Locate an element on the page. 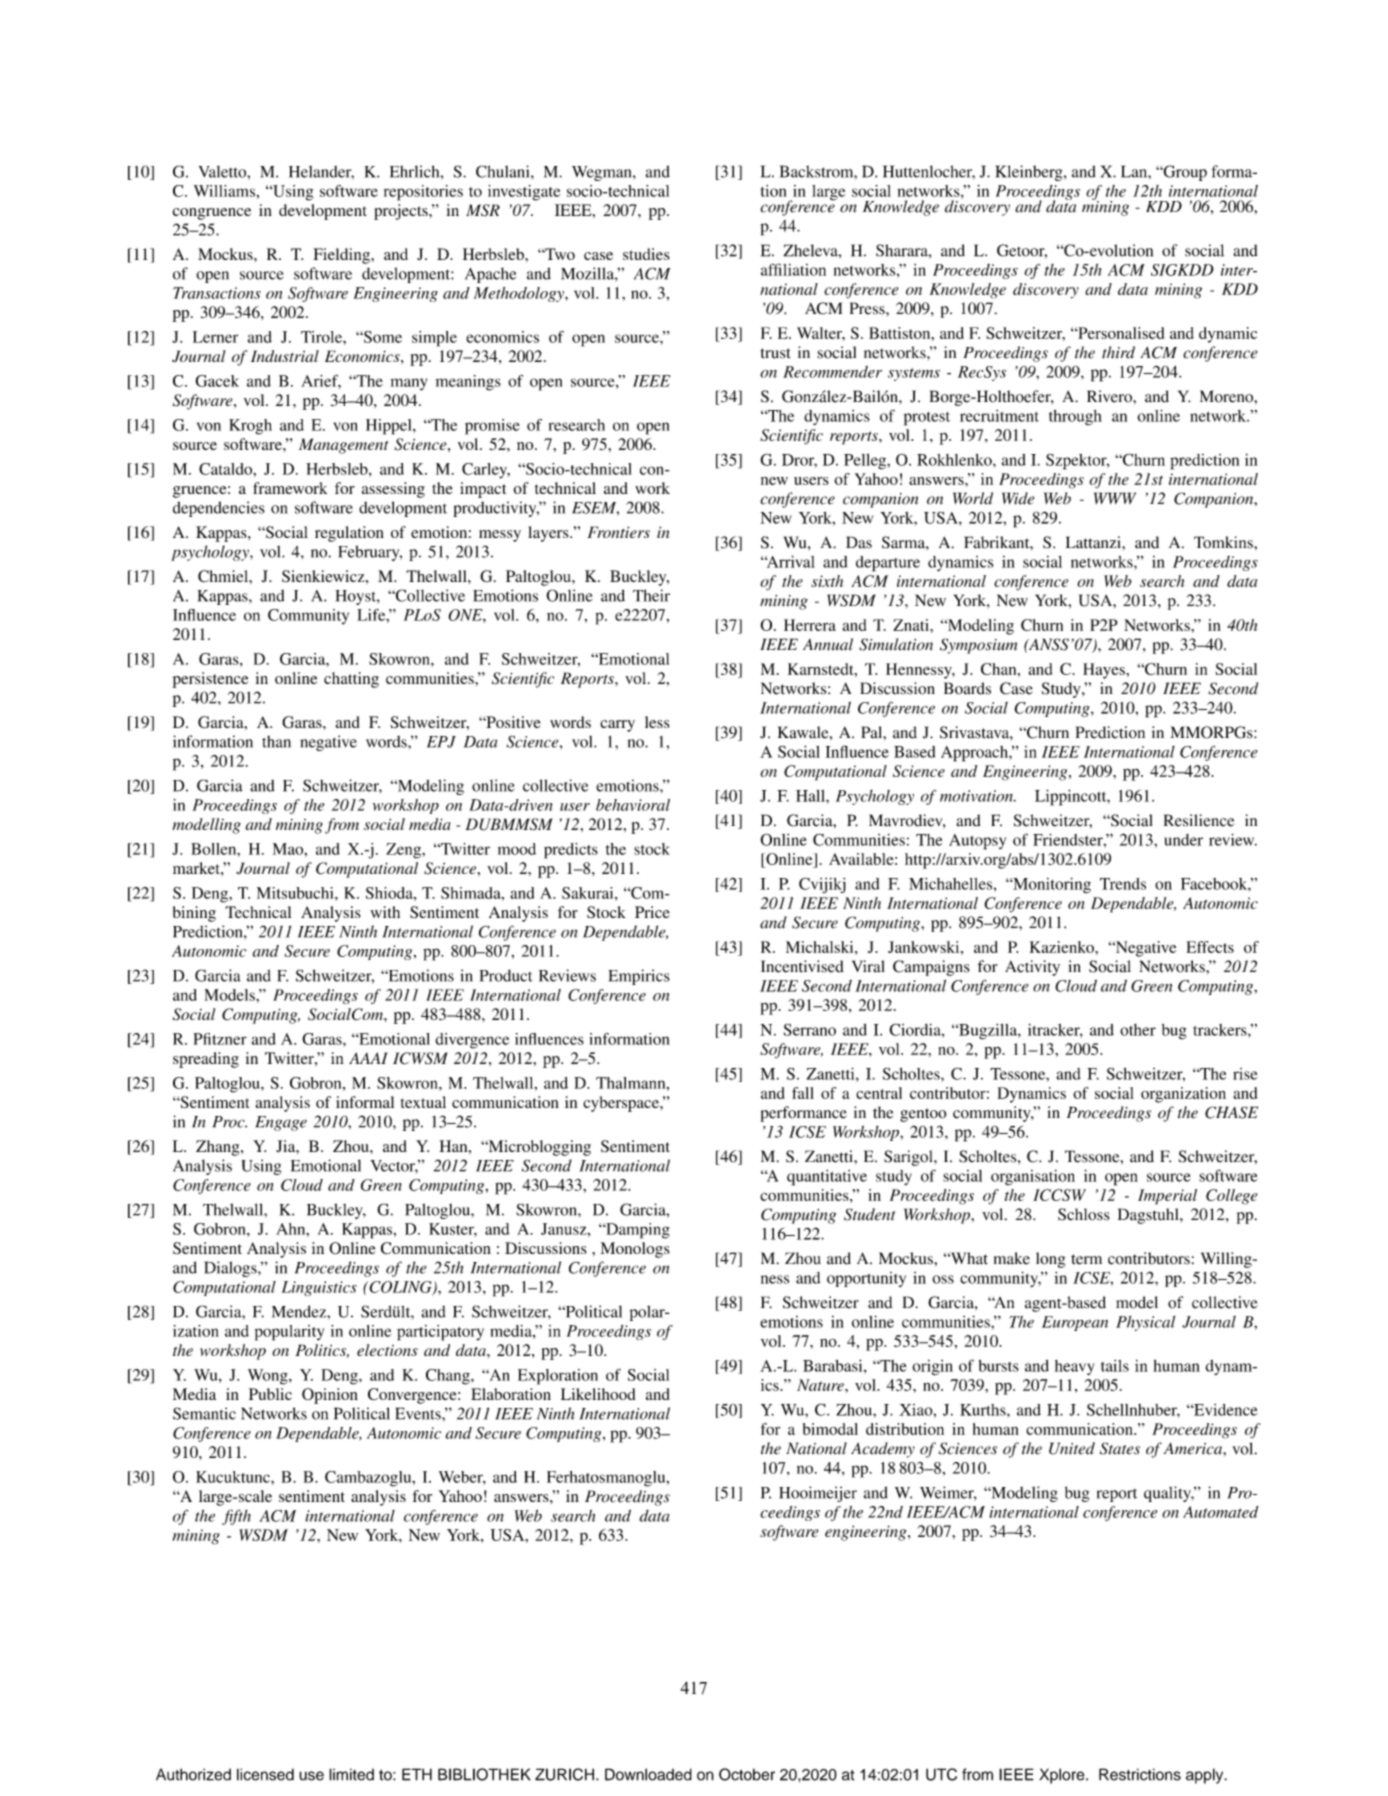 The image size is (1388, 1796). tails is located at coordinates (1115, 1366).
